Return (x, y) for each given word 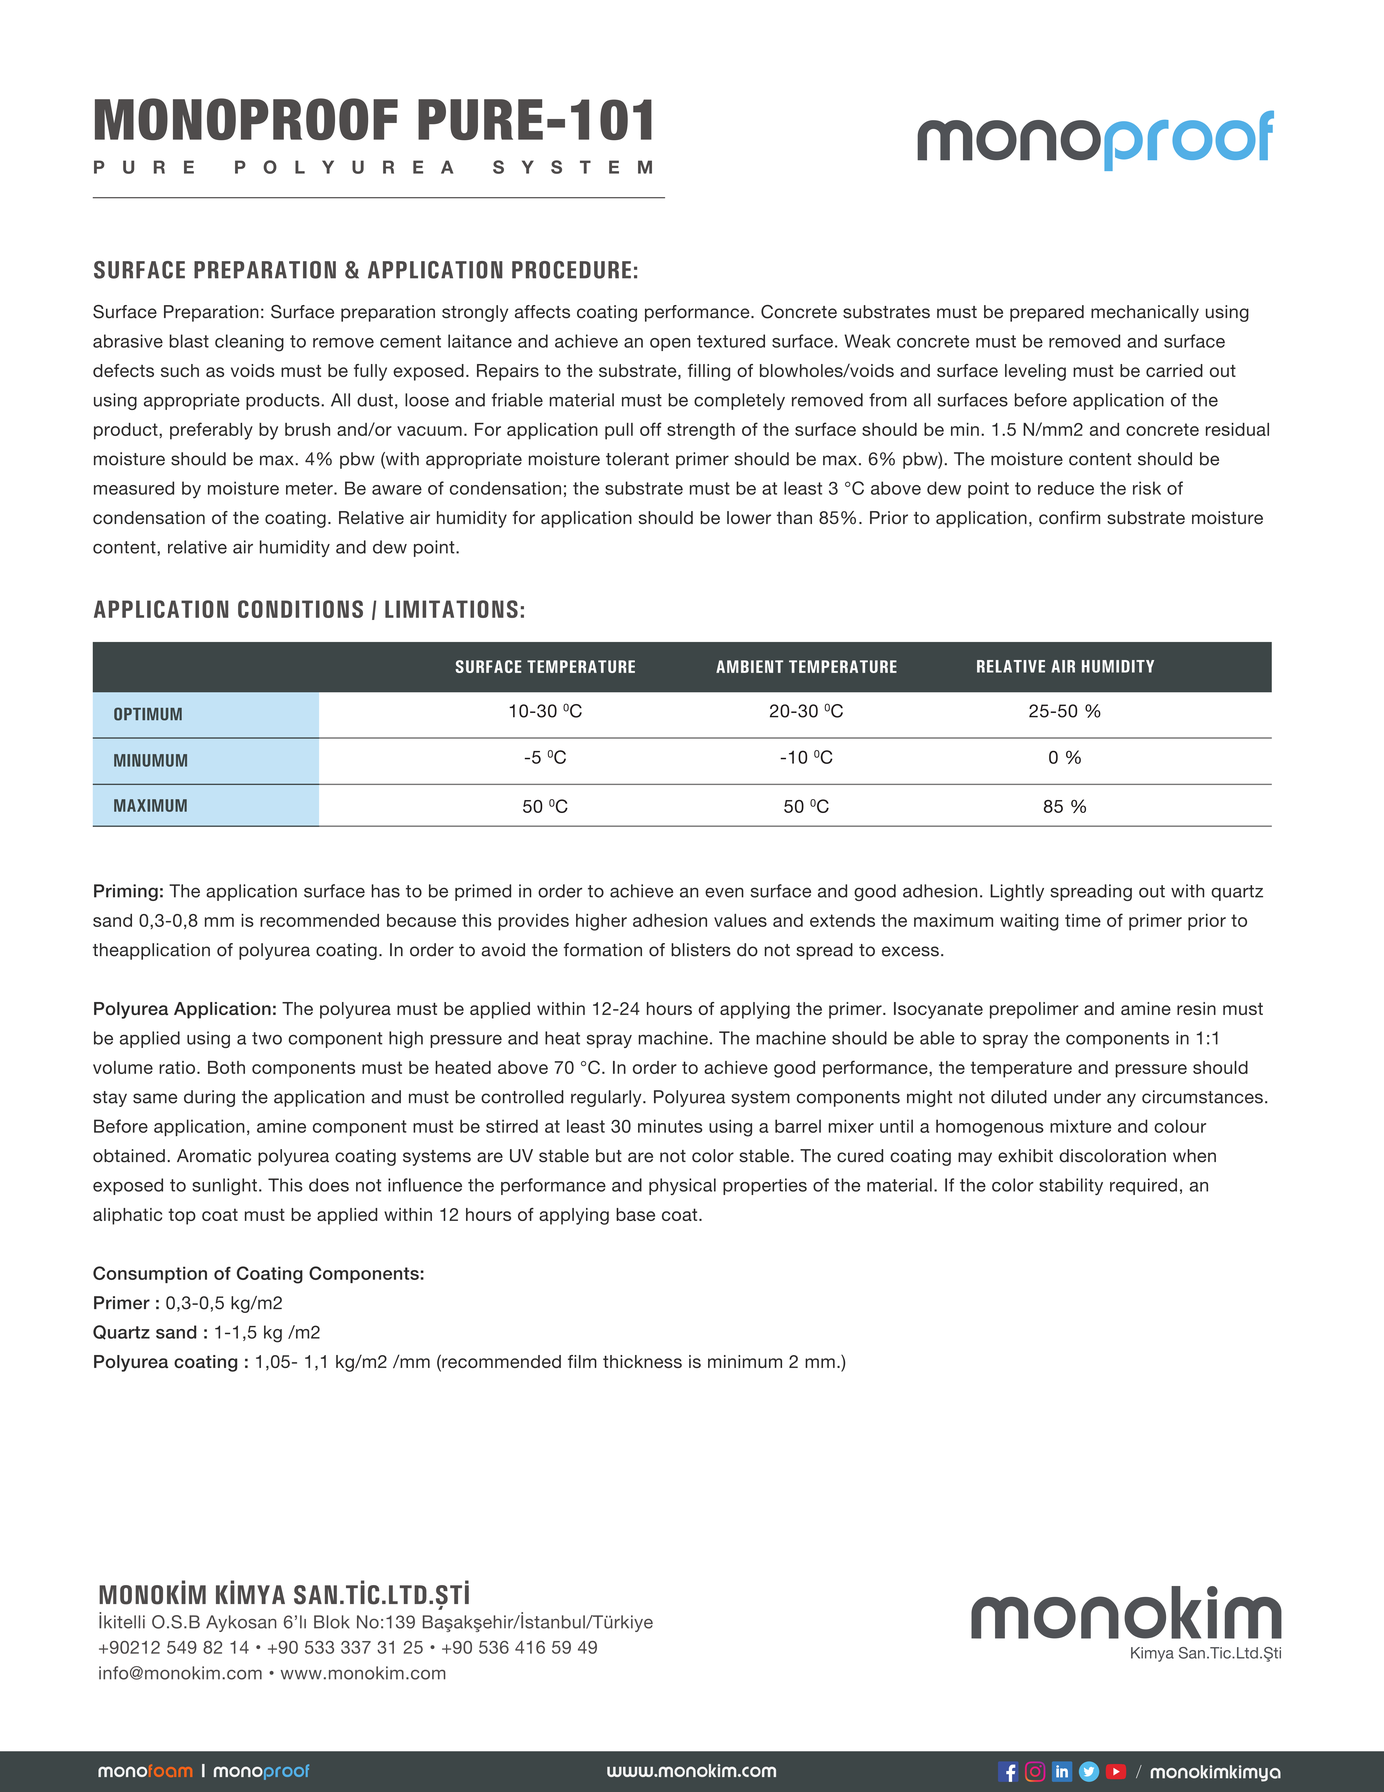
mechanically (1145, 313)
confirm (1069, 517)
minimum (745, 1361)
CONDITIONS (300, 609)
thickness (642, 1361)
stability (1071, 1186)
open (670, 344)
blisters (701, 950)
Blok (332, 1622)
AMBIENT (749, 666)
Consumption (150, 1274)
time (1083, 920)
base (635, 1214)
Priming (126, 892)
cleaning (249, 343)
